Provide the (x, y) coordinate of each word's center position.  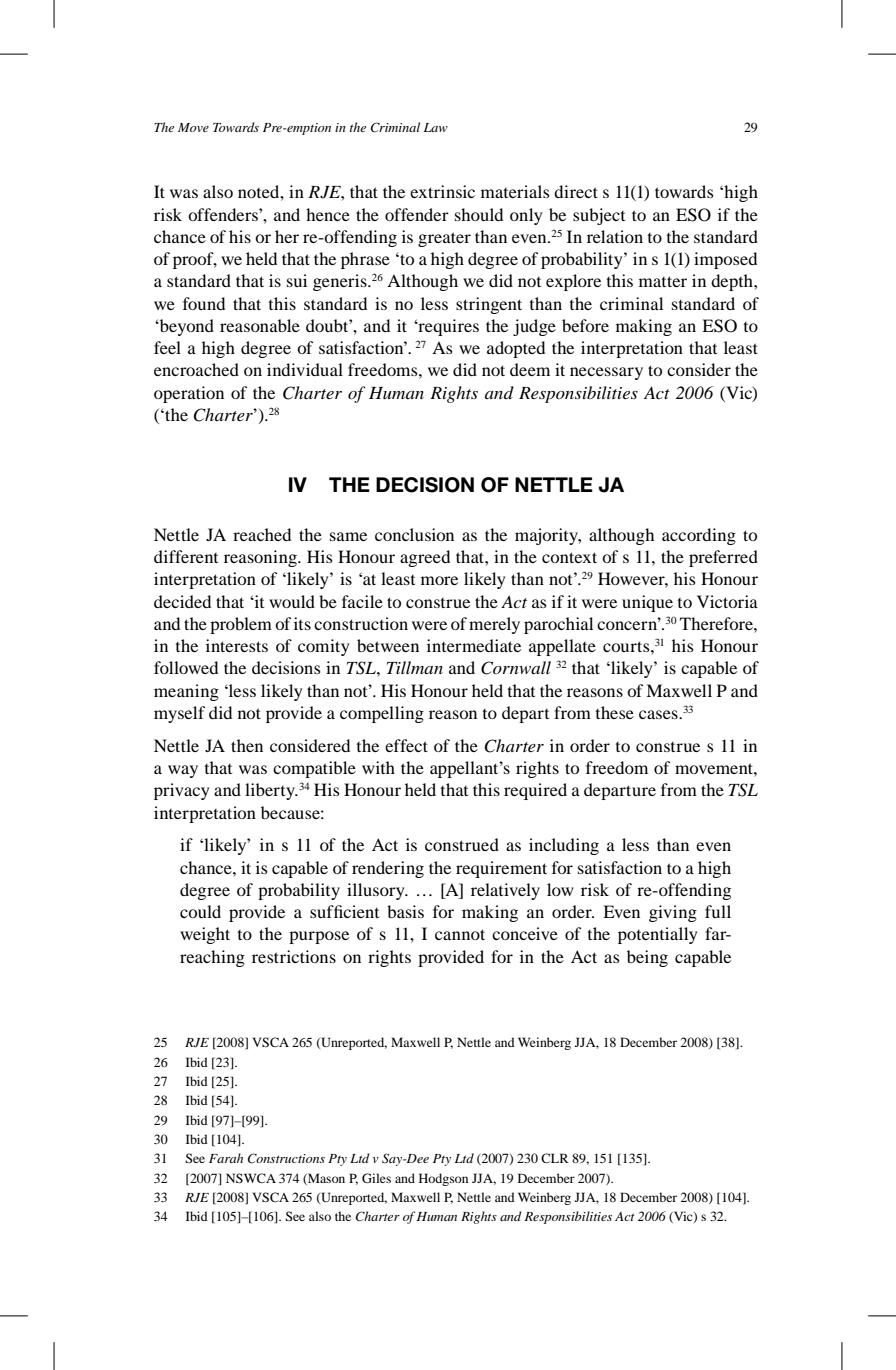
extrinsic (442, 191)
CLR (555, 1158)
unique (647, 603)
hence (328, 214)
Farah (226, 1158)
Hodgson (443, 1179)
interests (237, 645)
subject (599, 216)
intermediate (474, 645)
